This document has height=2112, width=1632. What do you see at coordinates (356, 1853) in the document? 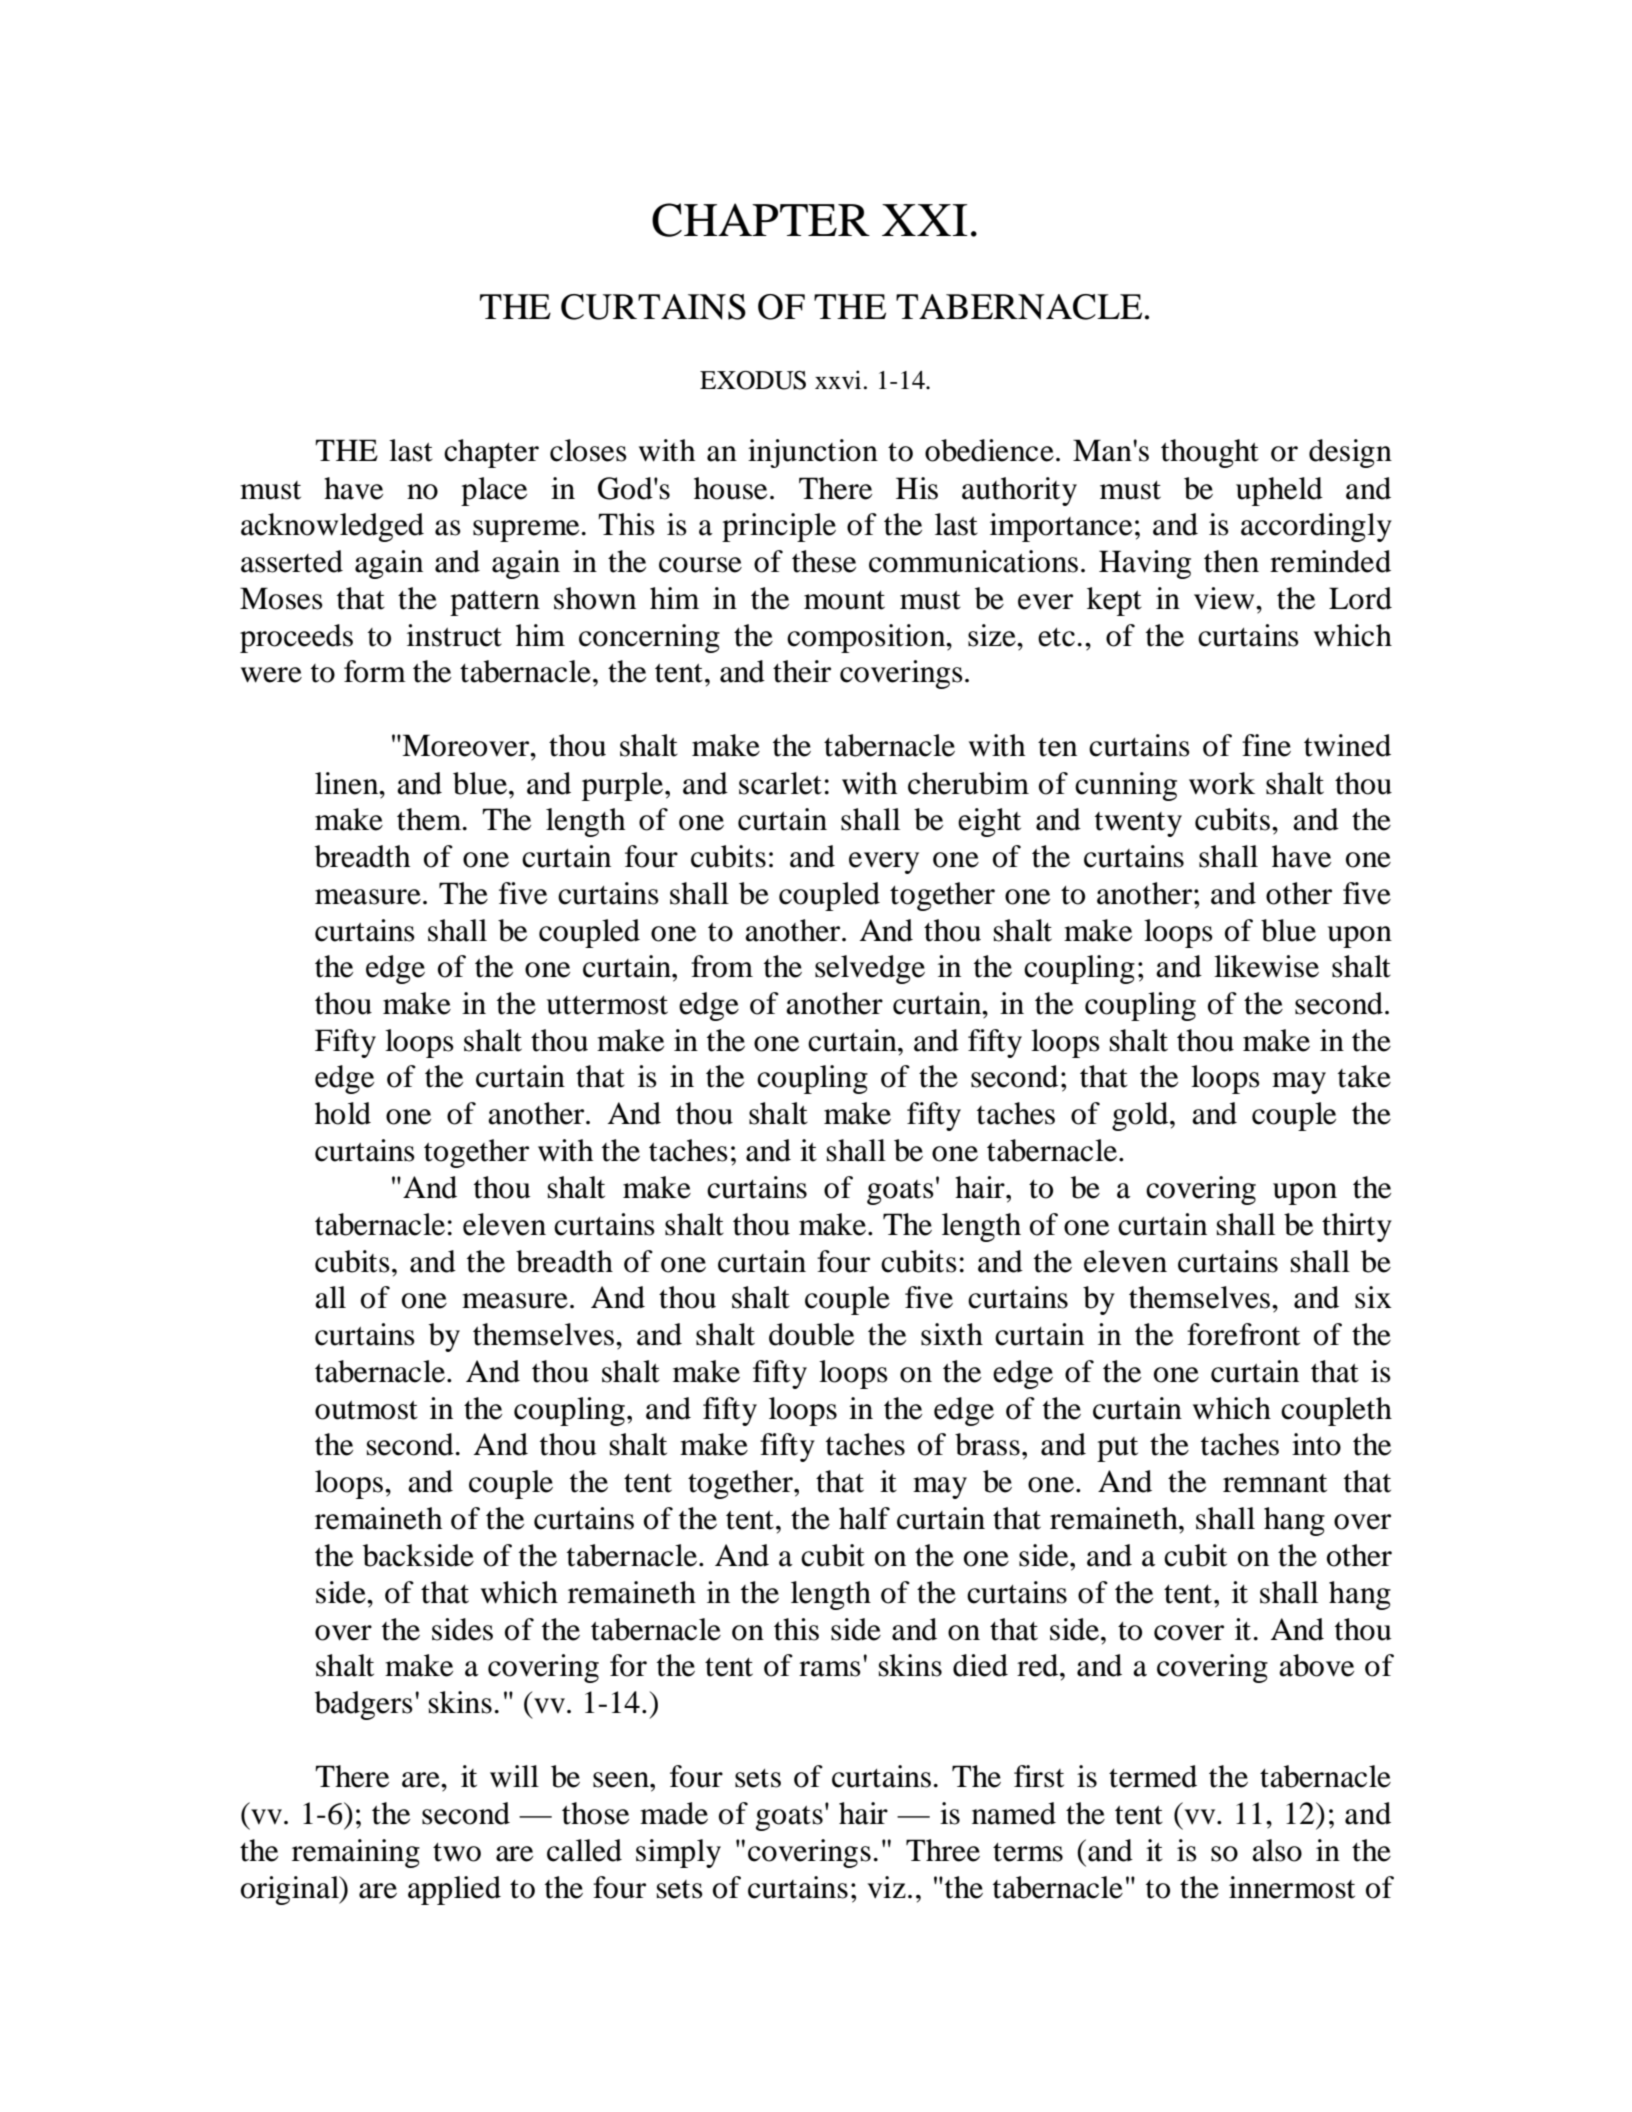
I see `remaining` at bounding box center [356, 1853].
